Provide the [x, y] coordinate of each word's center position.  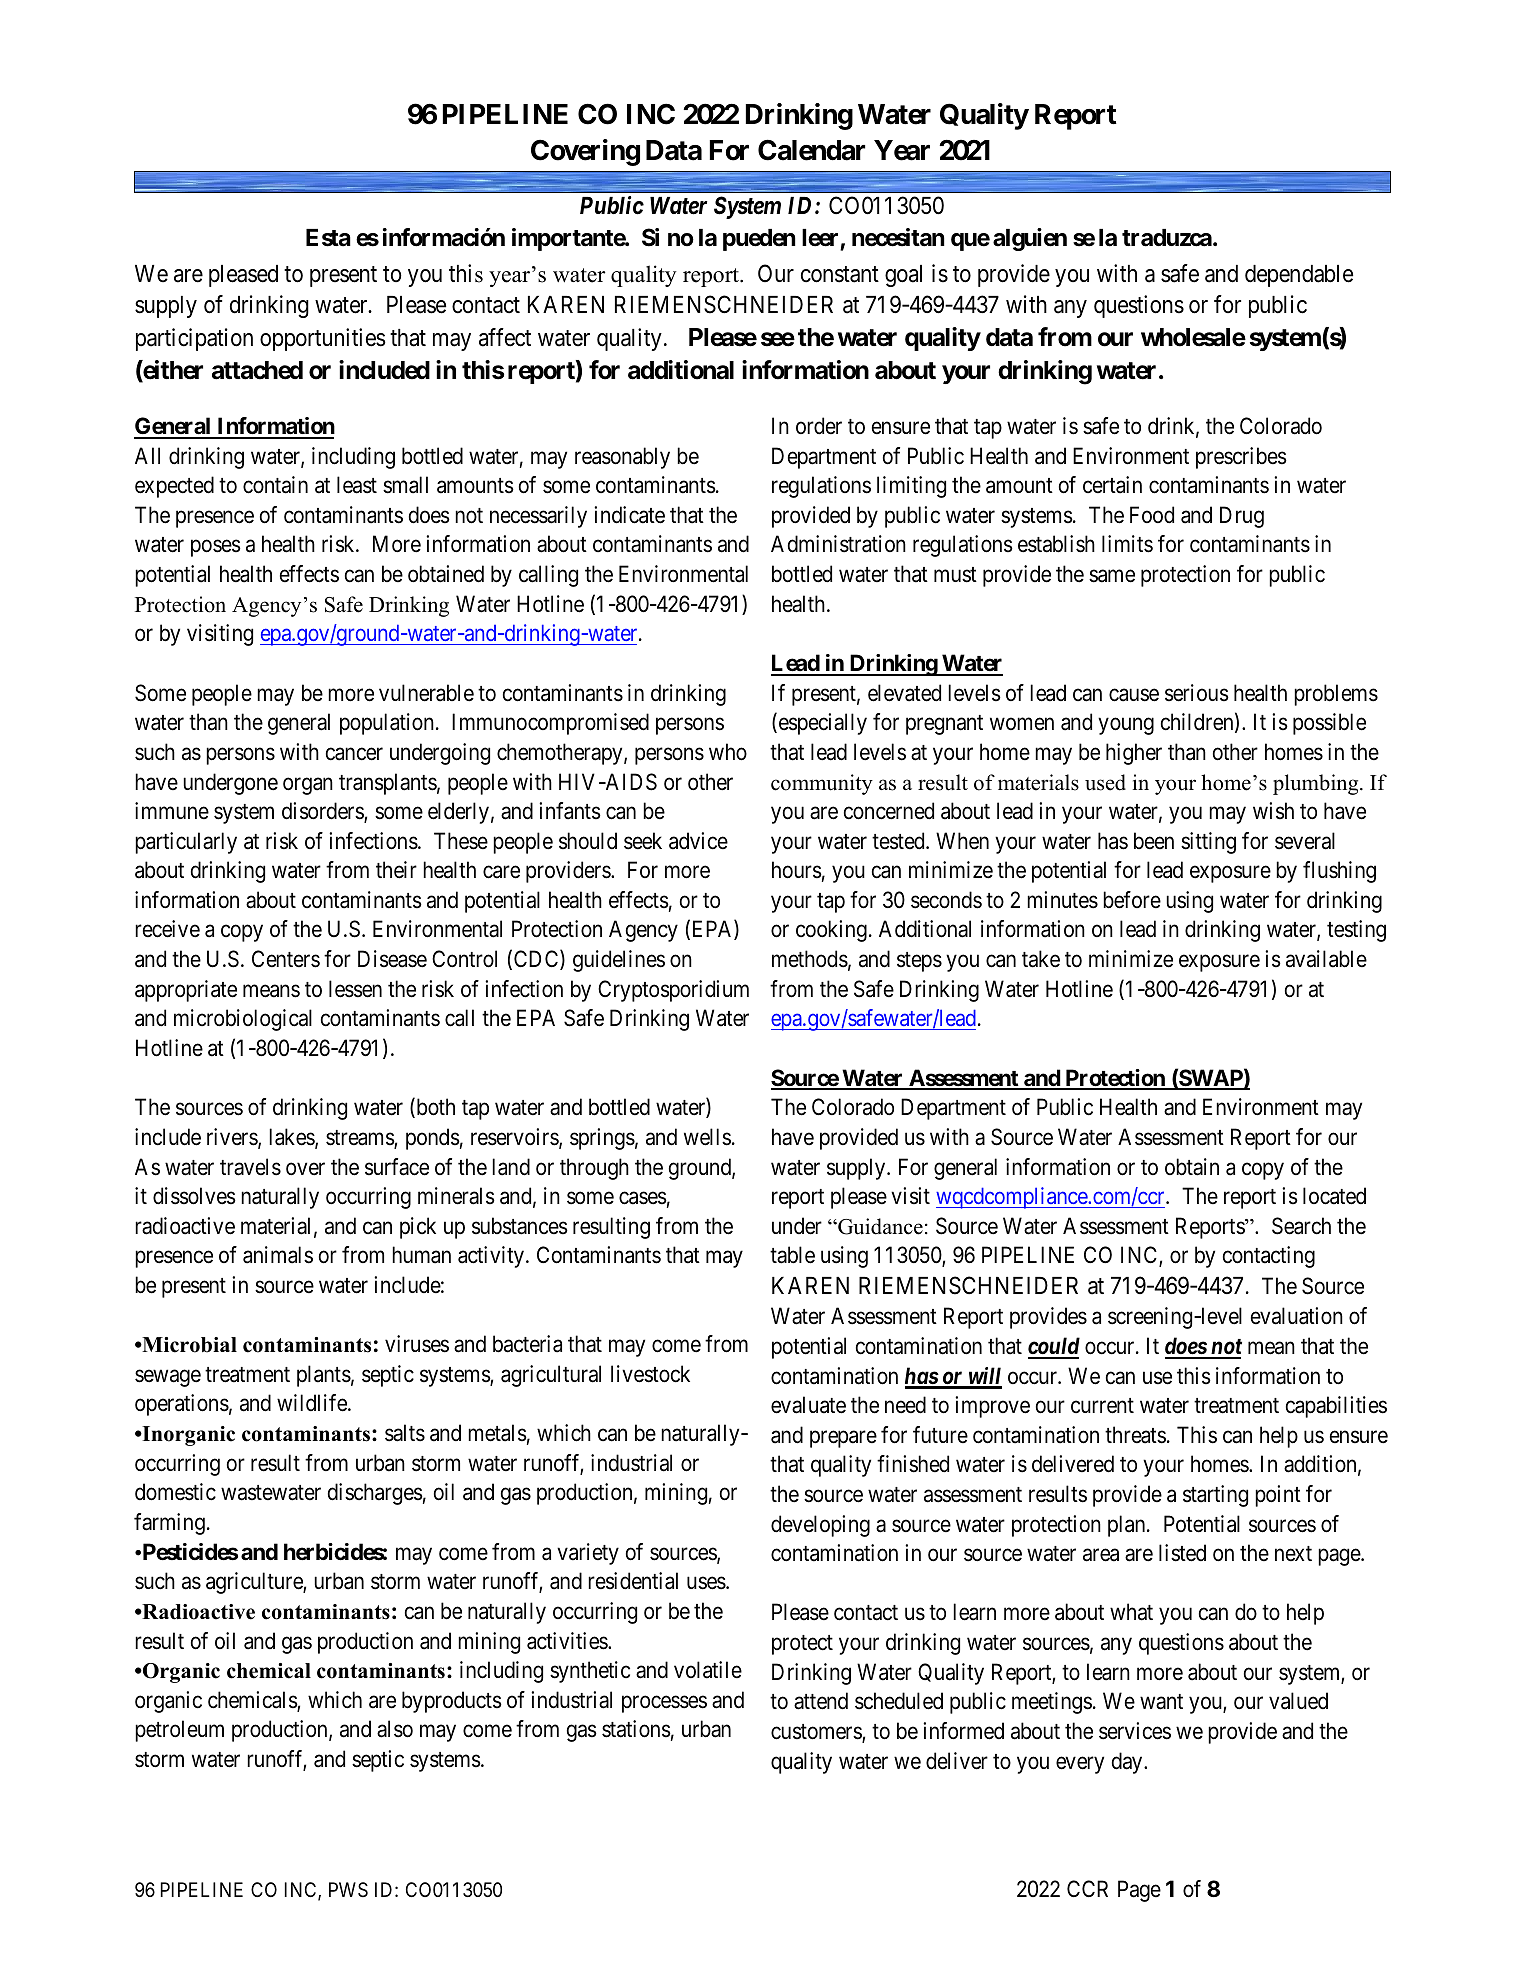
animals [278, 1255]
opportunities [323, 339]
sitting [1208, 843]
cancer [354, 754]
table [792, 1255]
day [1128, 1763]
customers [817, 1733]
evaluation [1297, 1316]
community [822, 784]
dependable [1299, 276]
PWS [348, 1889]
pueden [759, 240]
